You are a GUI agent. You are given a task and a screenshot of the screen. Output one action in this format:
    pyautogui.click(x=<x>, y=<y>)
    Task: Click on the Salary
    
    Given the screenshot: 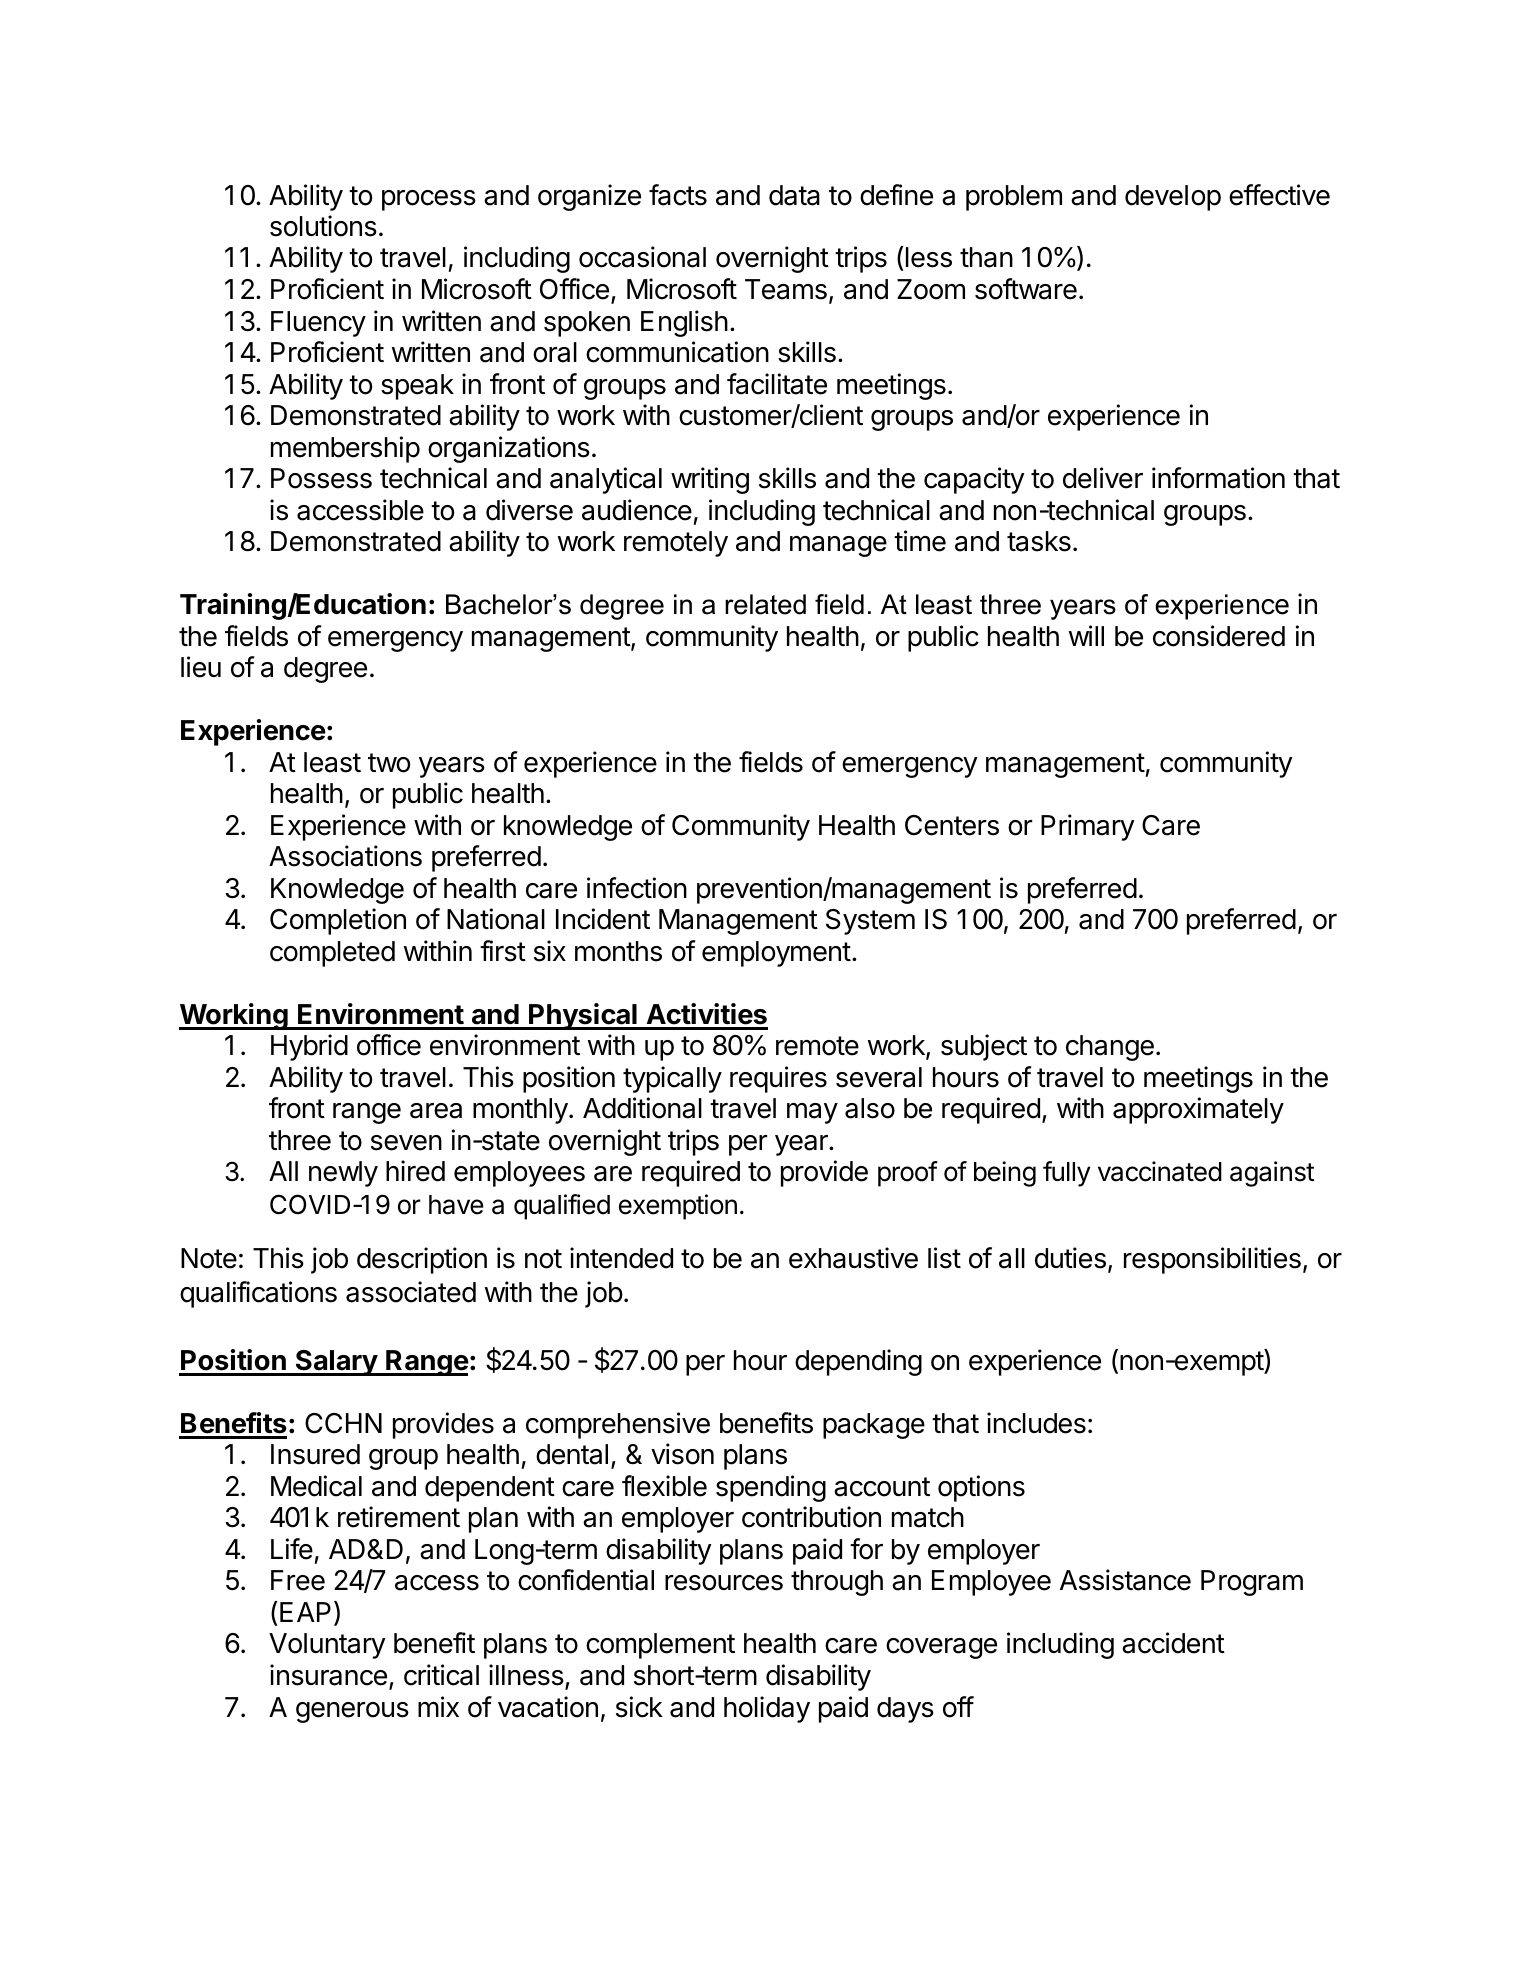 What is the action you would take?
    pyautogui.click(x=336, y=1363)
